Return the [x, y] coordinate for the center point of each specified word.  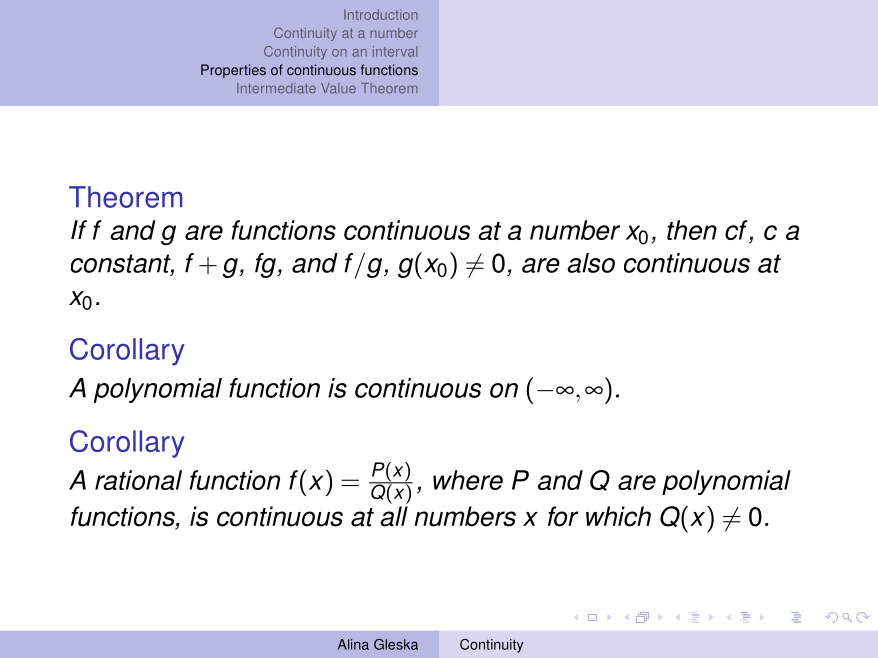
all [394, 516]
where [468, 480]
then [692, 230]
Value [338, 88]
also [591, 263]
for [563, 516]
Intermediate [276, 88]
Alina [353, 644]
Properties [233, 71]
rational [138, 480]
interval [395, 51]
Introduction [381, 14]
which [618, 516]
